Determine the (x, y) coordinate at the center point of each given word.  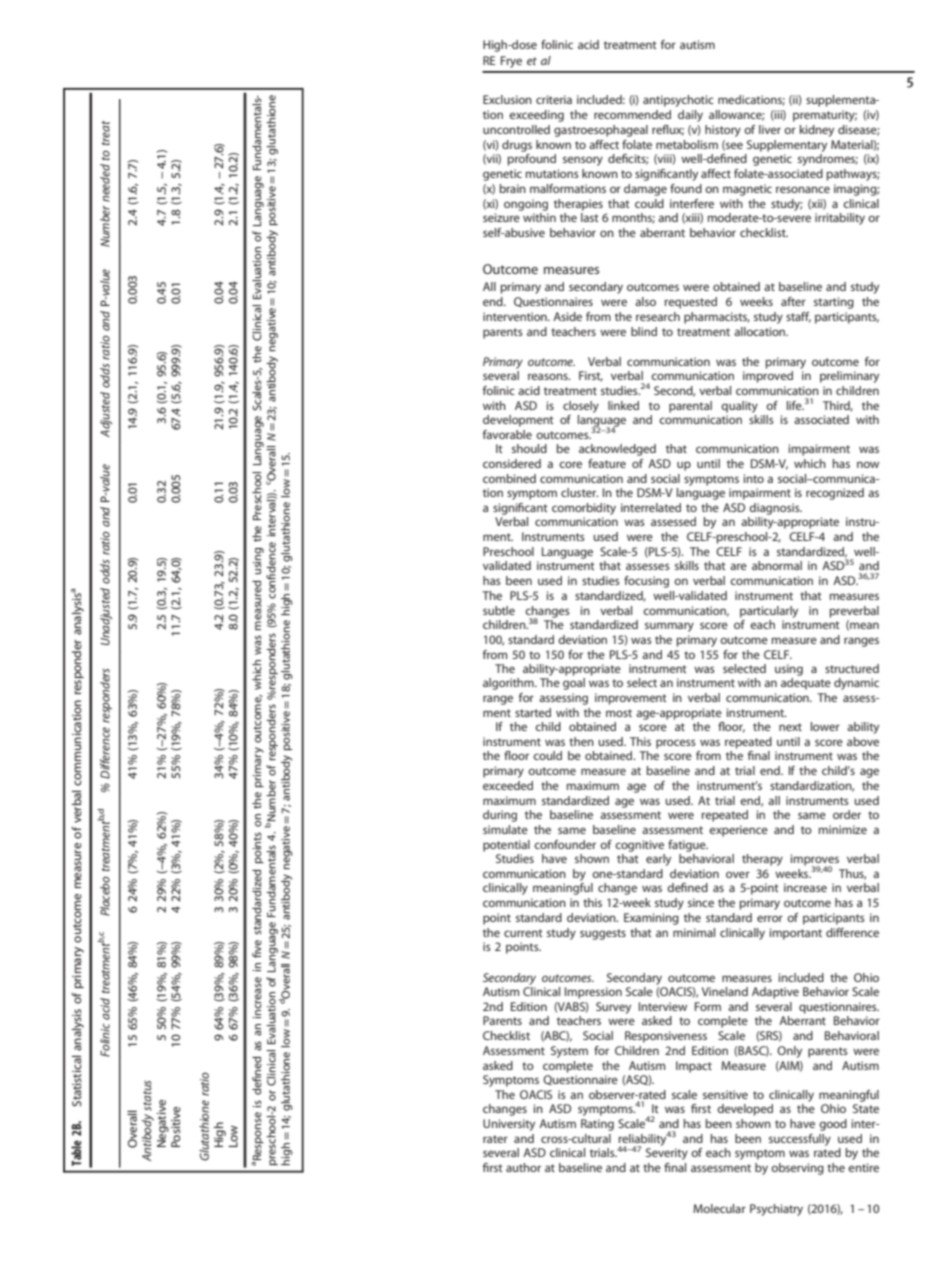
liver (770, 129)
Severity (667, 1154)
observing (797, 1169)
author (523, 1167)
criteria (554, 99)
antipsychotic (678, 101)
